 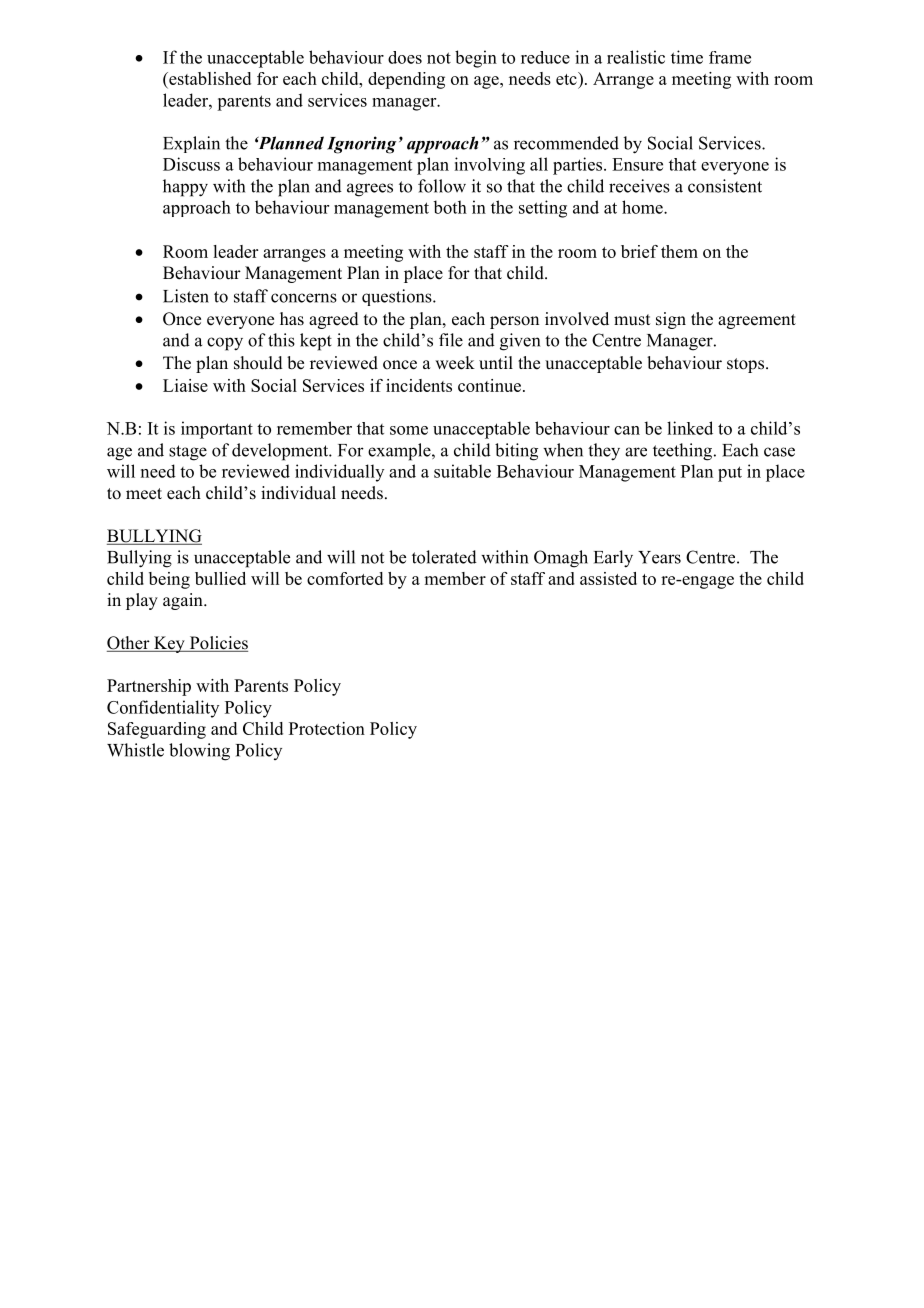 I want to click on sign, so click(x=671, y=320).
